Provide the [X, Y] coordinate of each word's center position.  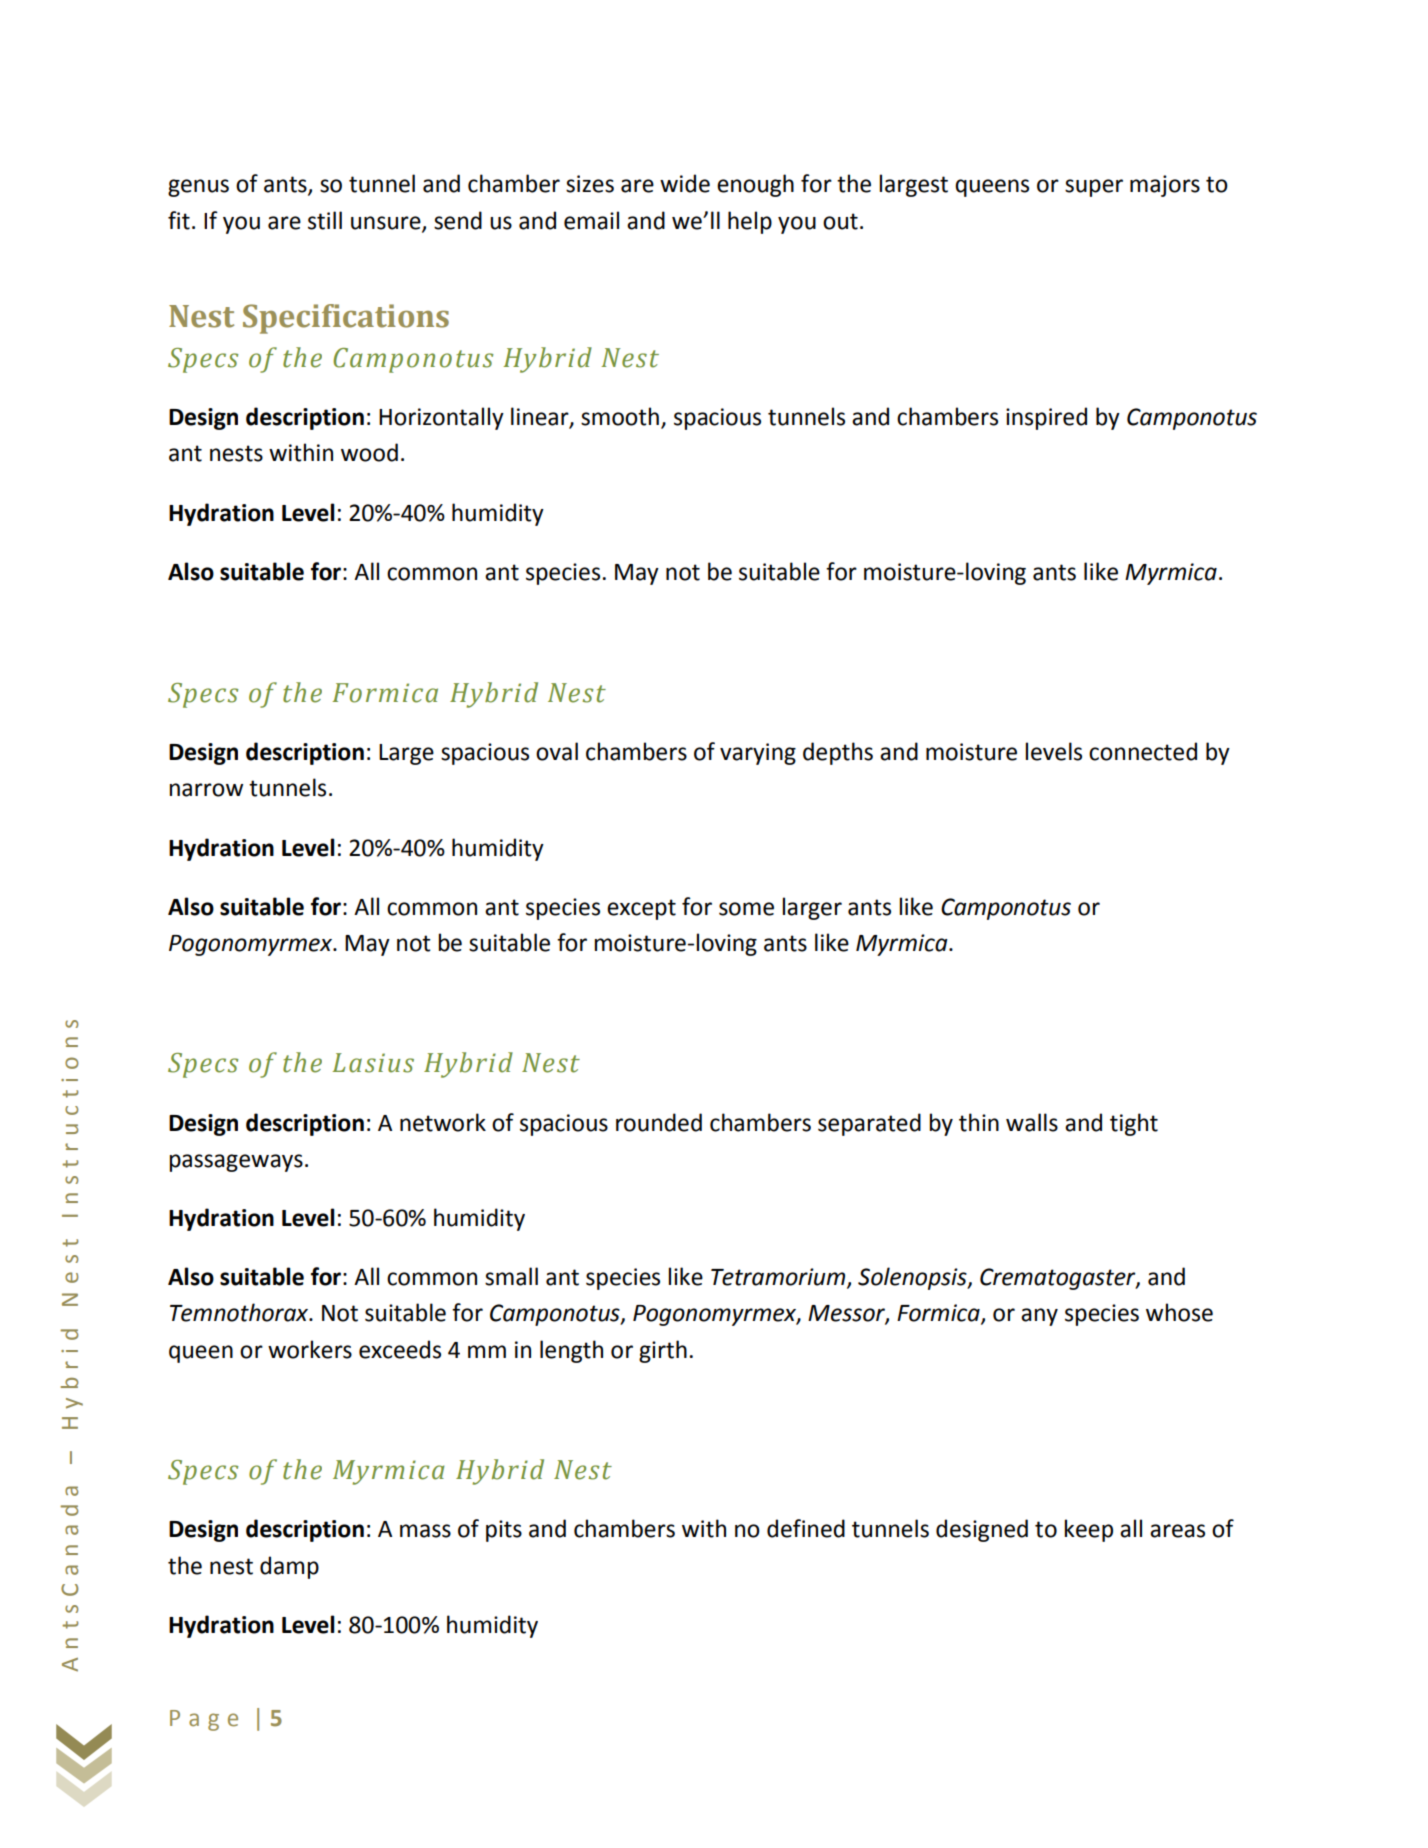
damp [289, 1567]
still [325, 220]
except [641, 909]
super [1094, 188]
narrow [206, 790]
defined [806, 1528]
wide [685, 183]
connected [1143, 751]
